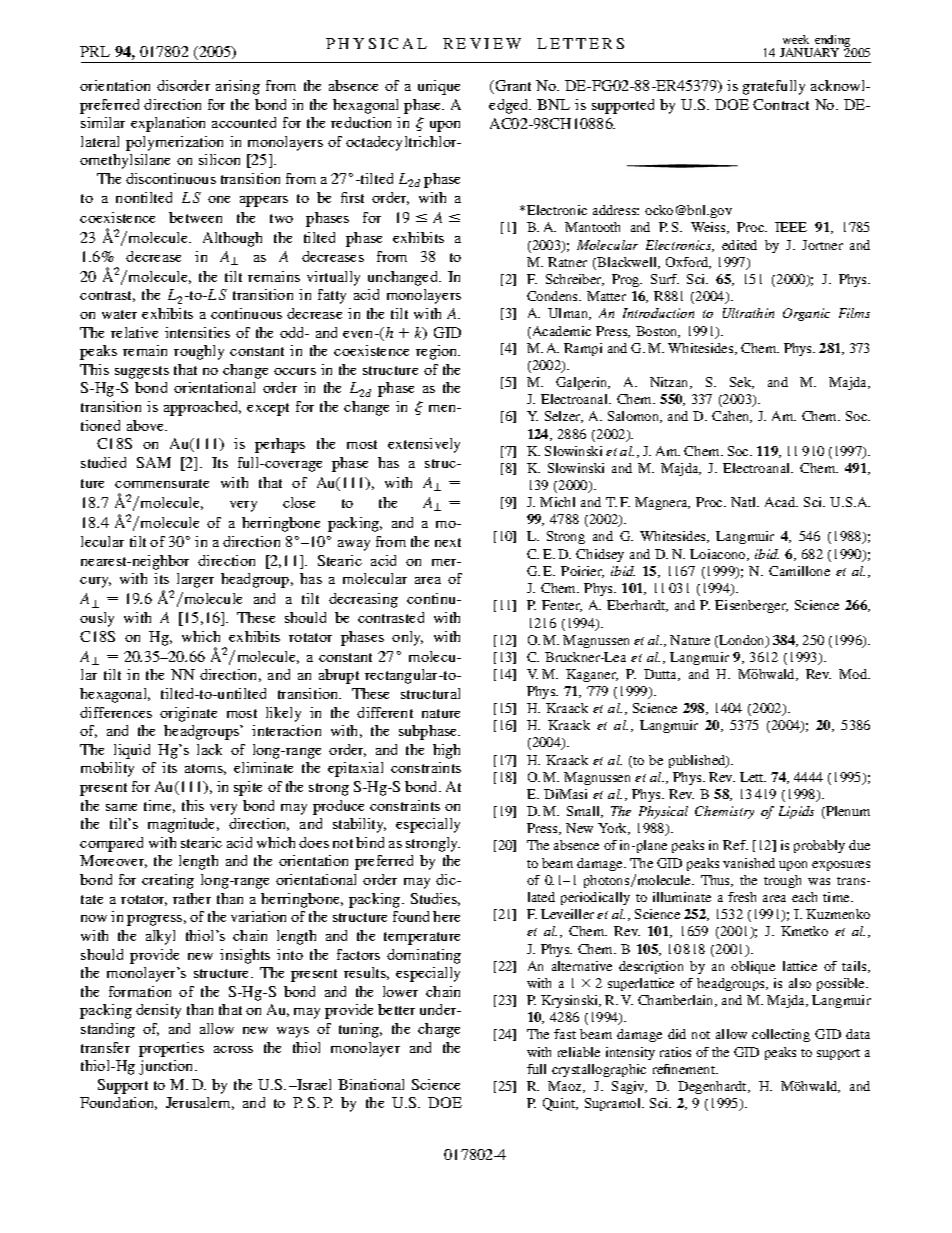 This screenshot has width=952, height=1233. What do you see at coordinates (188, 714) in the screenshot?
I see `originate` at bounding box center [188, 714].
